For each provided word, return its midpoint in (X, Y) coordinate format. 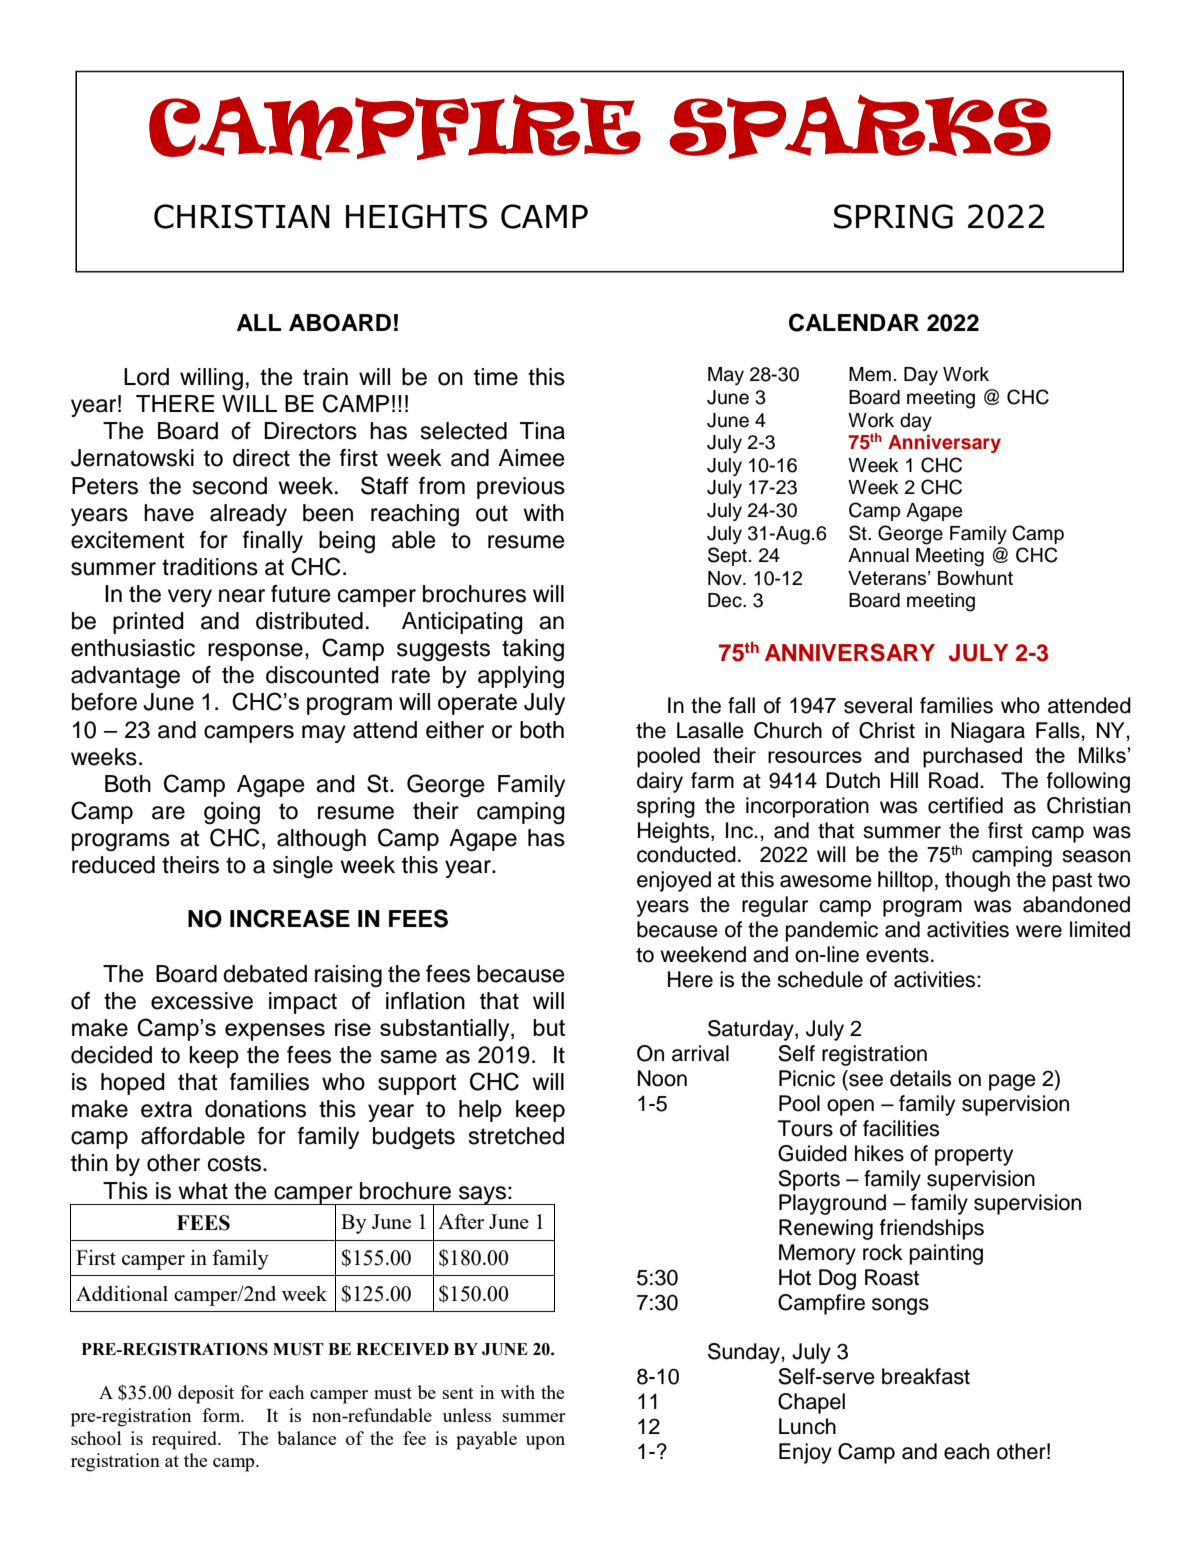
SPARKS (860, 126)
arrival (700, 1053)
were (1039, 931)
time (496, 377)
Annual (878, 555)
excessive (202, 1001)
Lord (146, 377)
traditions (210, 567)
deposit (206, 1394)
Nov (726, 578)
